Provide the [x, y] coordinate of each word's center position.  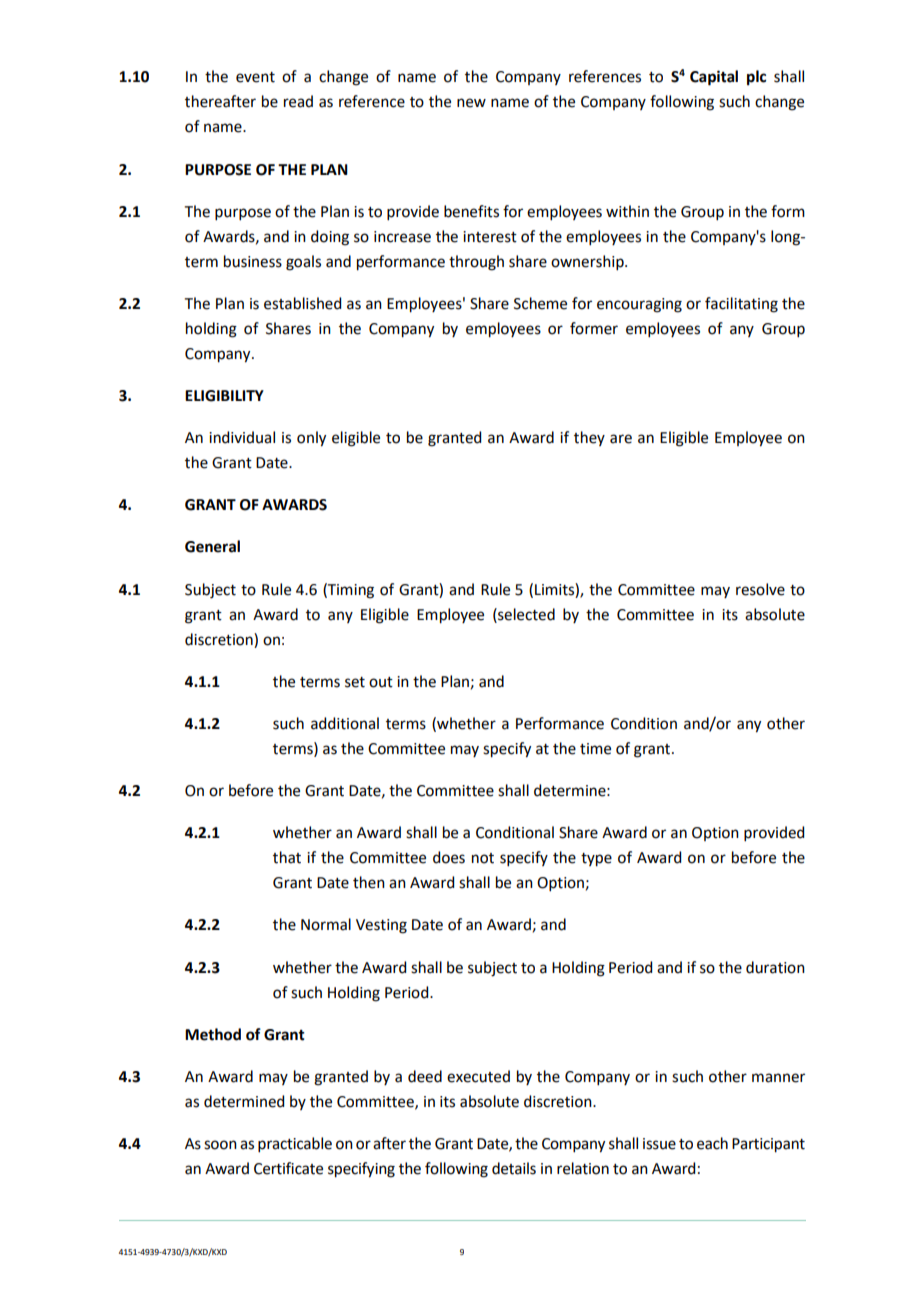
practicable [295, 1144]
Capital [714, 78]
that [287, 857]
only [311, 439]
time [595, 749]
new [471, 103]
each [712, 1143]
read [298, 101]
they [589, 438]
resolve [760, 589]
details [514, 1168]
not [483, 858]
